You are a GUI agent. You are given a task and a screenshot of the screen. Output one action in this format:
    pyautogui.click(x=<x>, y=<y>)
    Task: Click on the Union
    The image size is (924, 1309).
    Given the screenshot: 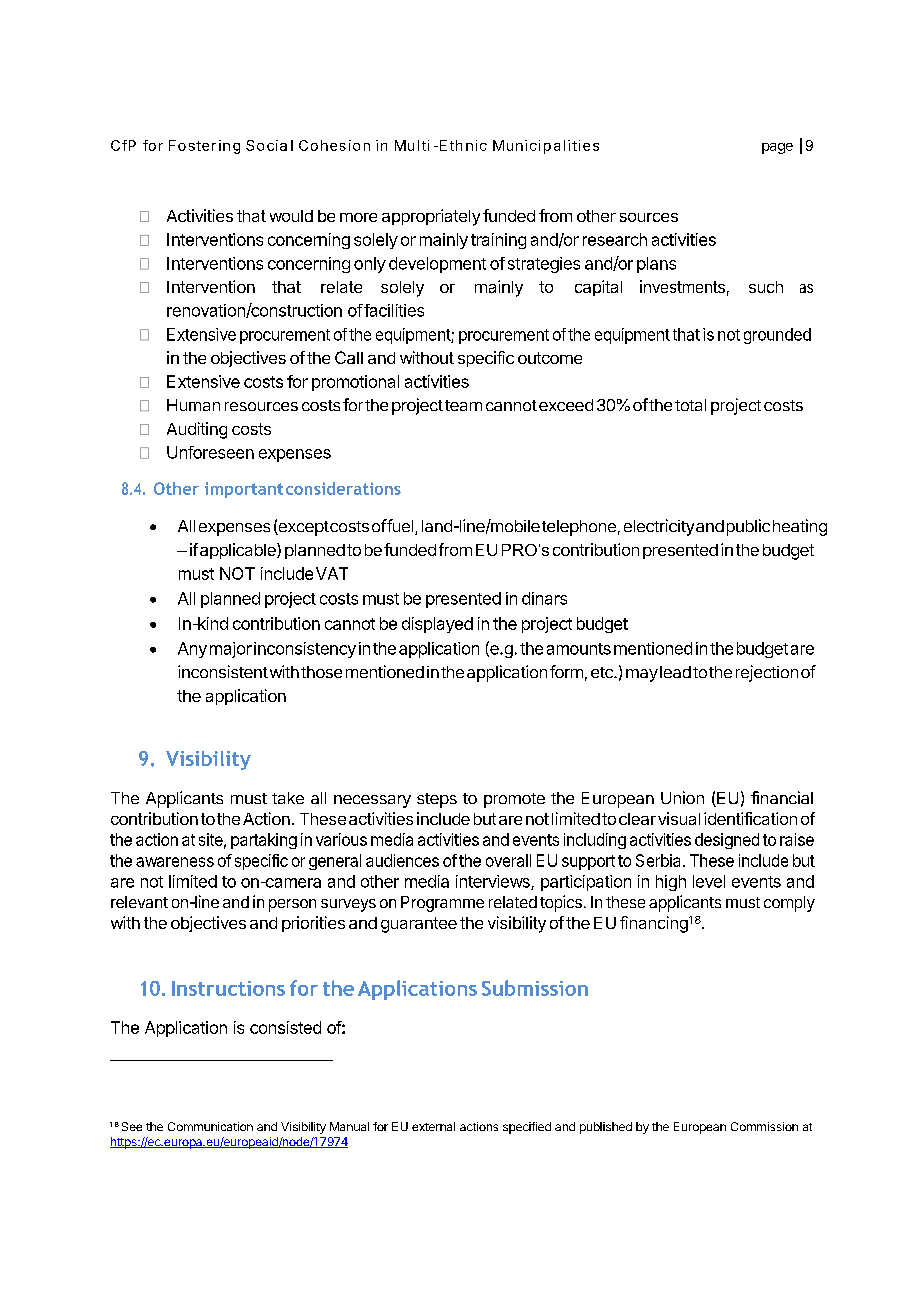 What is the action you would take?
    pyautogui.click(x=682, y=797)
